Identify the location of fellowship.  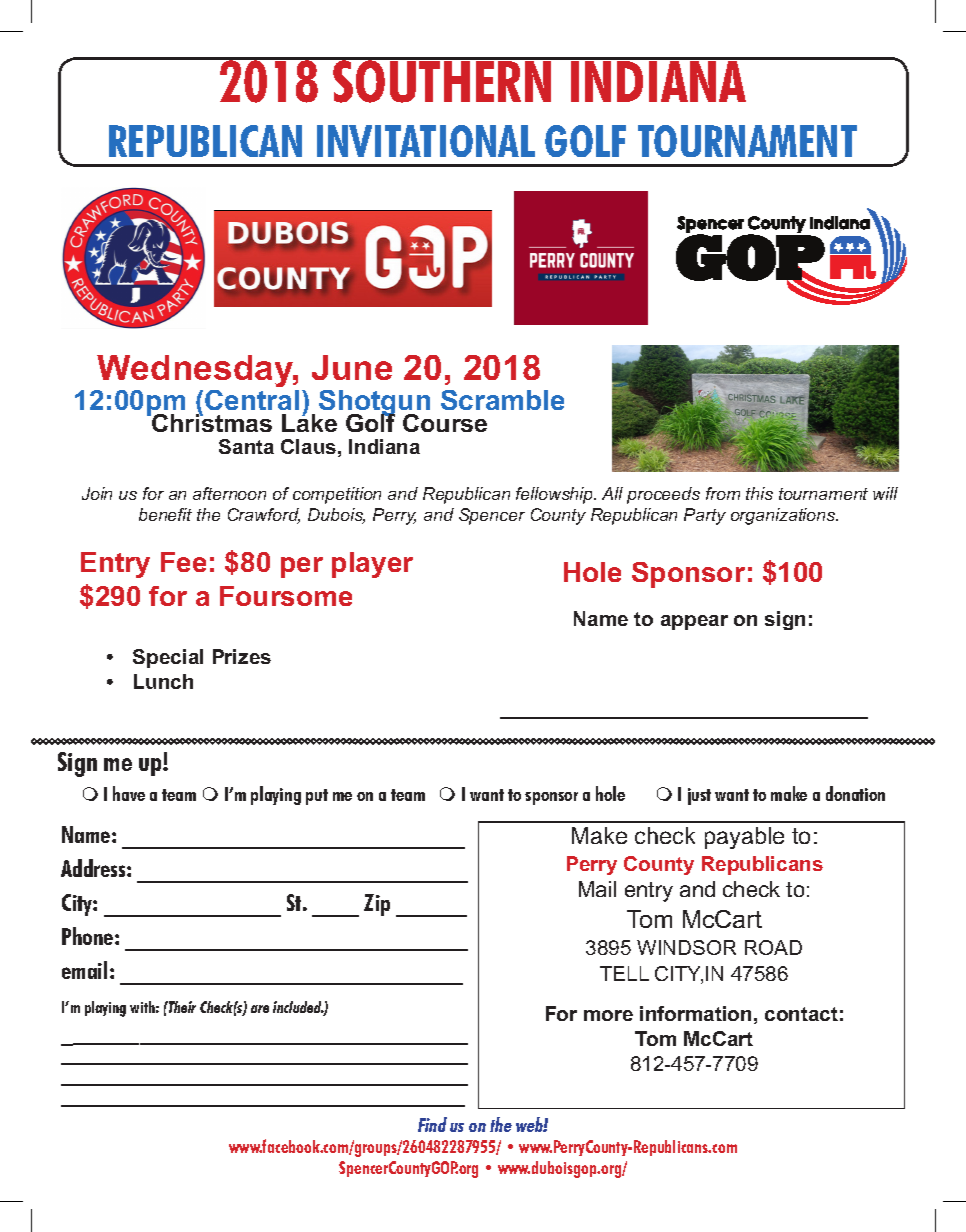
(556, 495).
